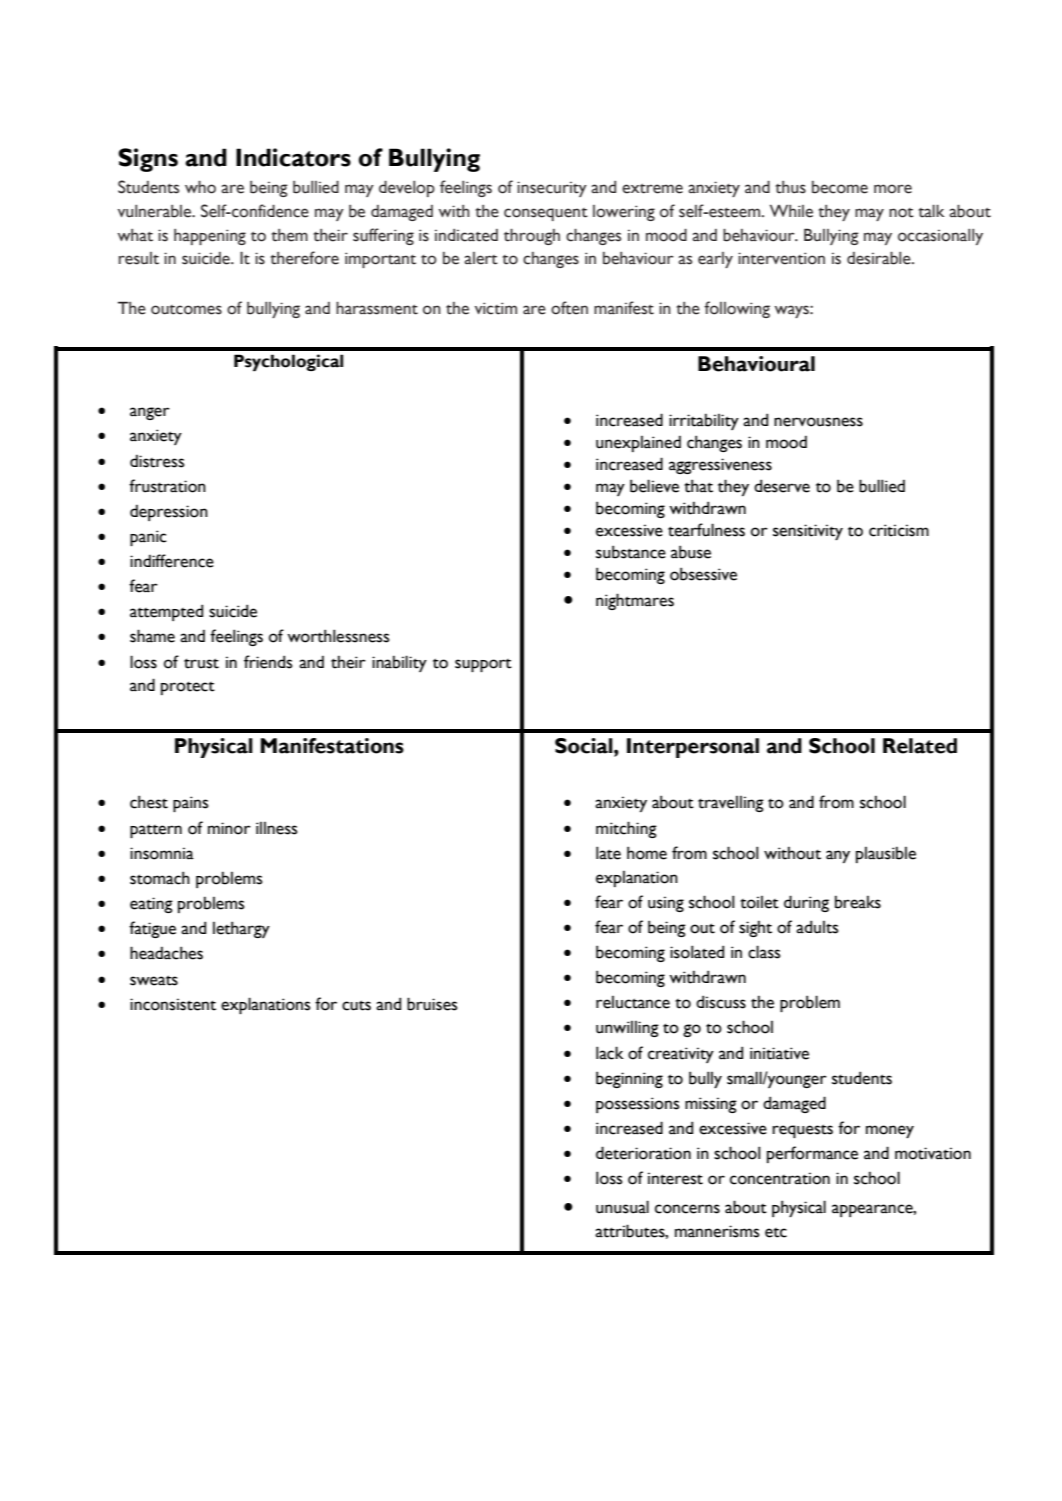  I want to click on who, so click(200, 187).
